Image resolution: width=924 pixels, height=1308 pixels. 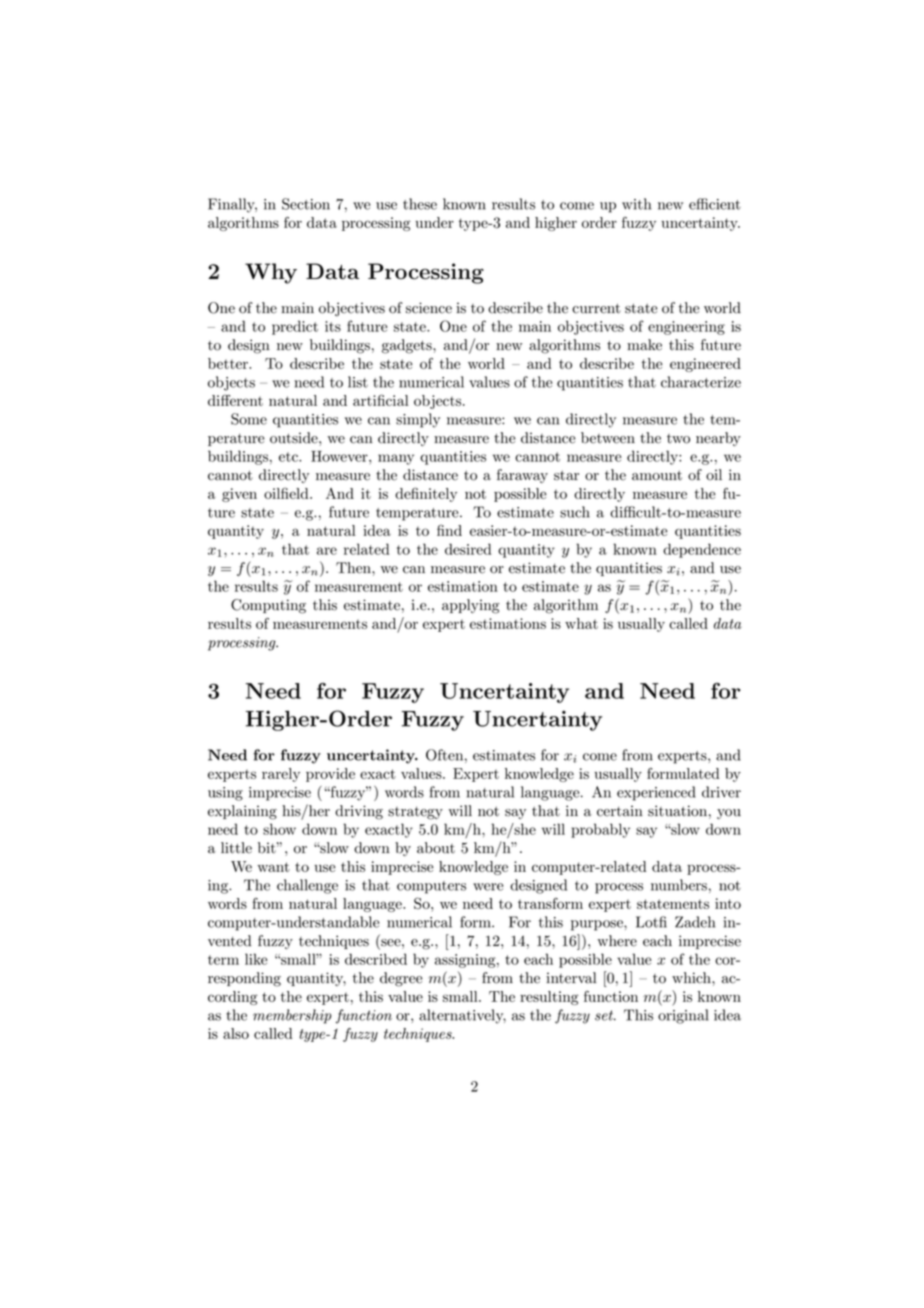 I want to click on Section, so click(x=306, y=204).
